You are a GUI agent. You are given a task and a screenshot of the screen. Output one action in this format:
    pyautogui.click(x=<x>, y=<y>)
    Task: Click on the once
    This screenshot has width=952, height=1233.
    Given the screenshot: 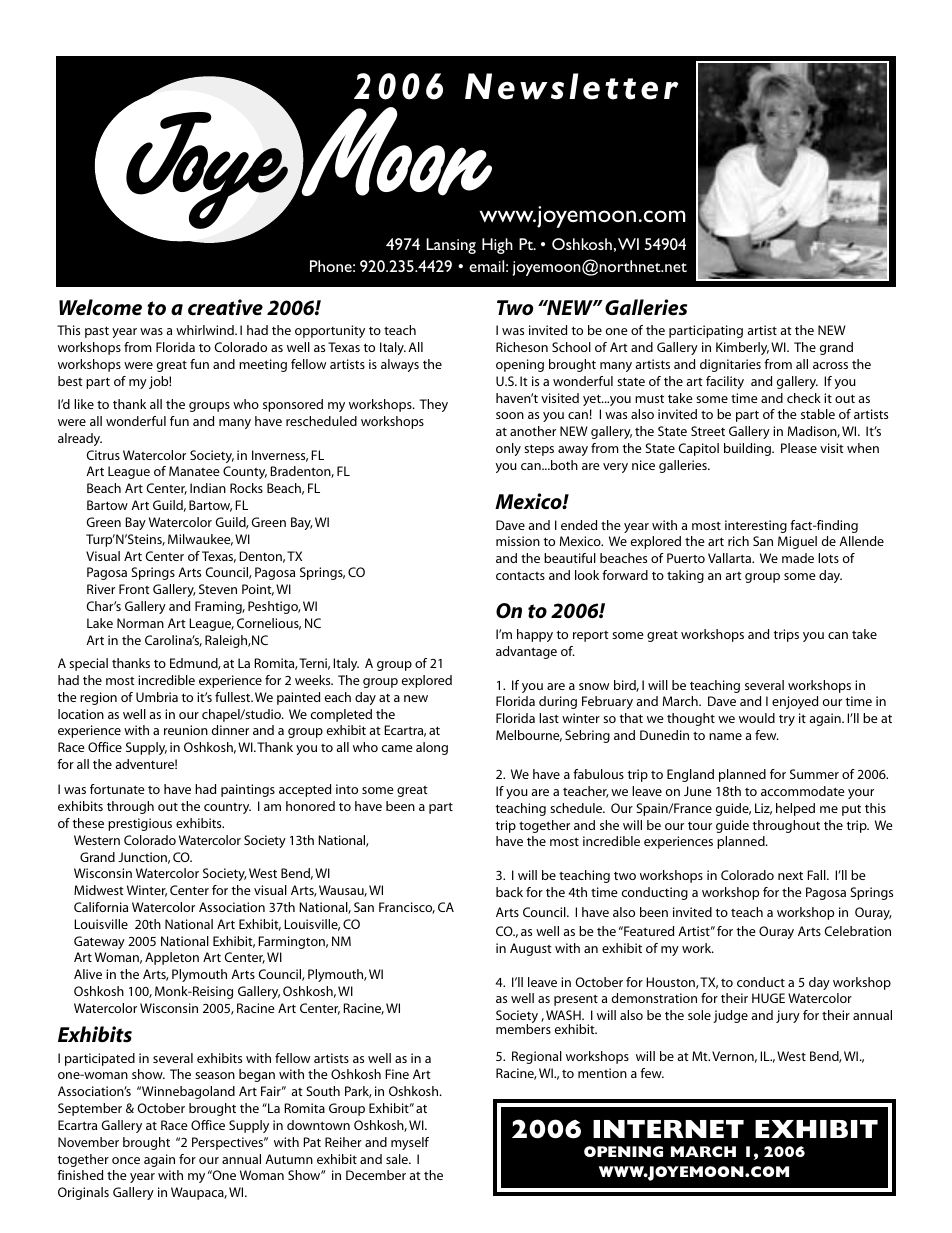 What is the action you would take?
    pyautogui.click(x=126, y=1160)
